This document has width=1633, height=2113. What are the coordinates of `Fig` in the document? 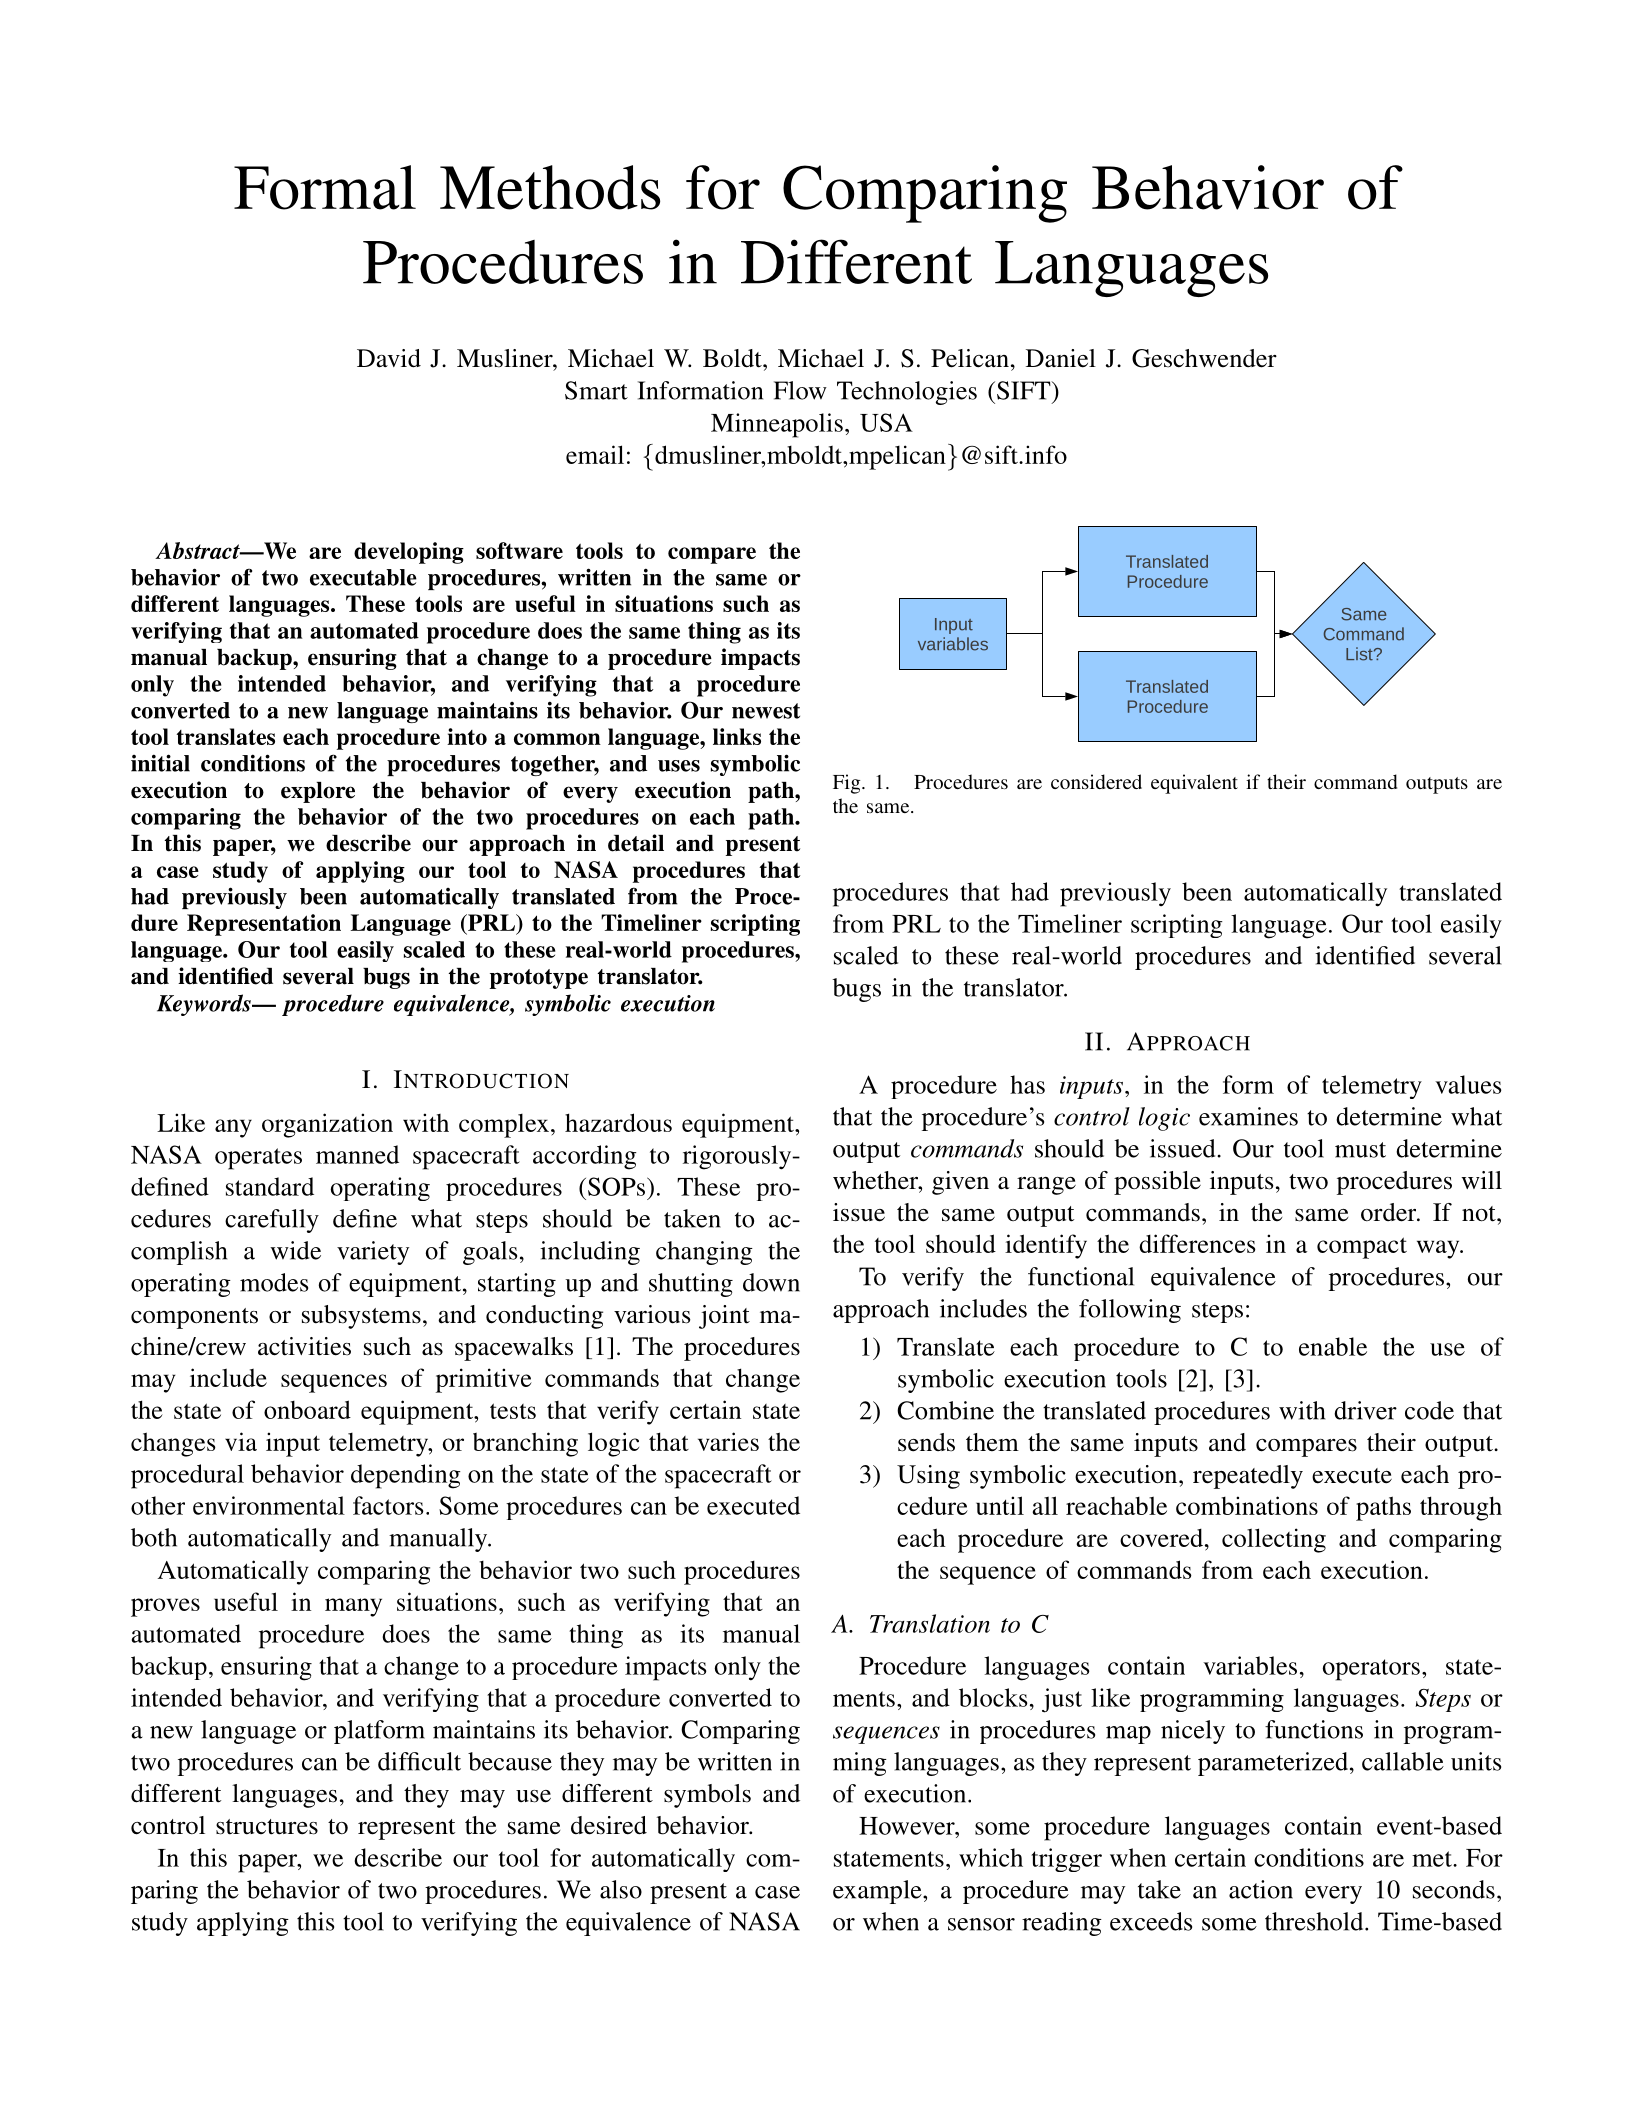 It's located at (848, 784).
